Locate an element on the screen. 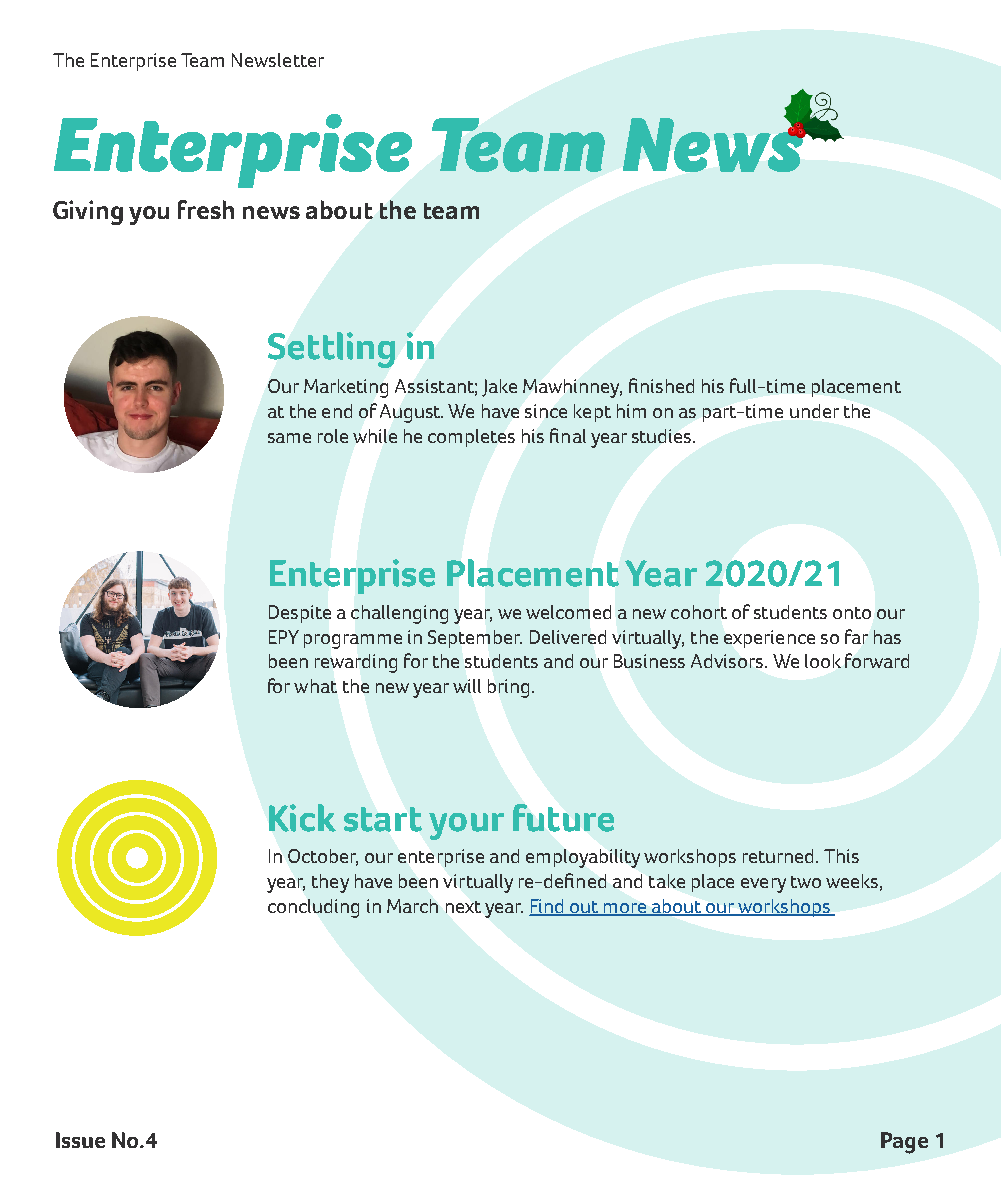  Issue is located at coordinates (80, 1140).
